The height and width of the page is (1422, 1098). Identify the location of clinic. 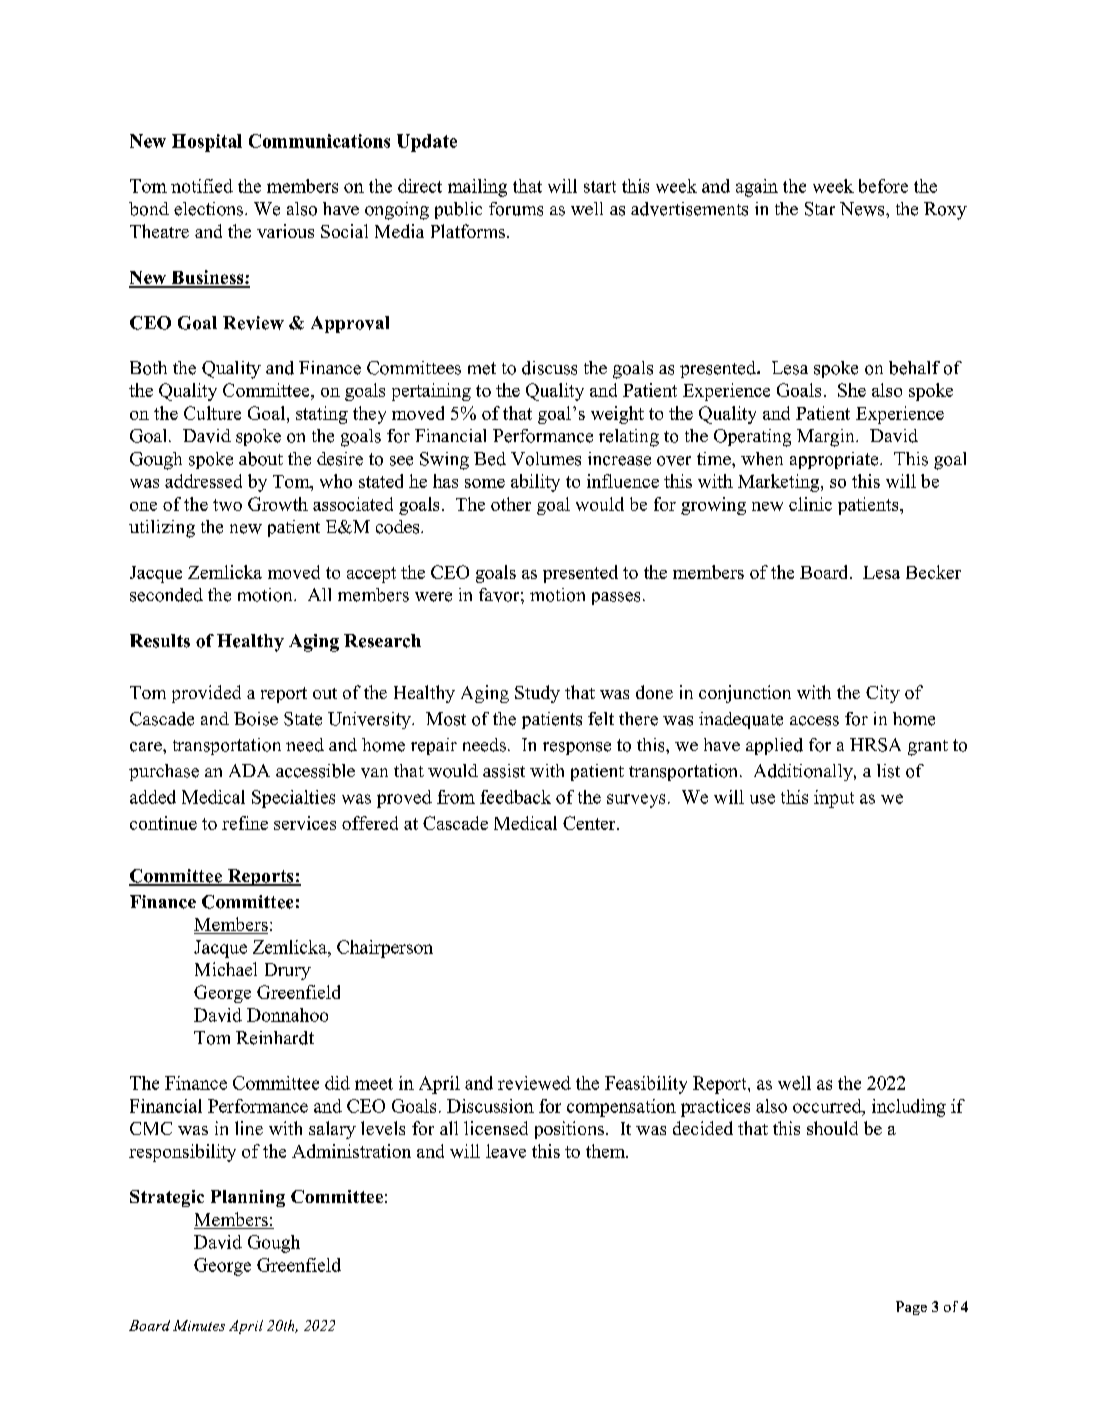
(810, 504).
